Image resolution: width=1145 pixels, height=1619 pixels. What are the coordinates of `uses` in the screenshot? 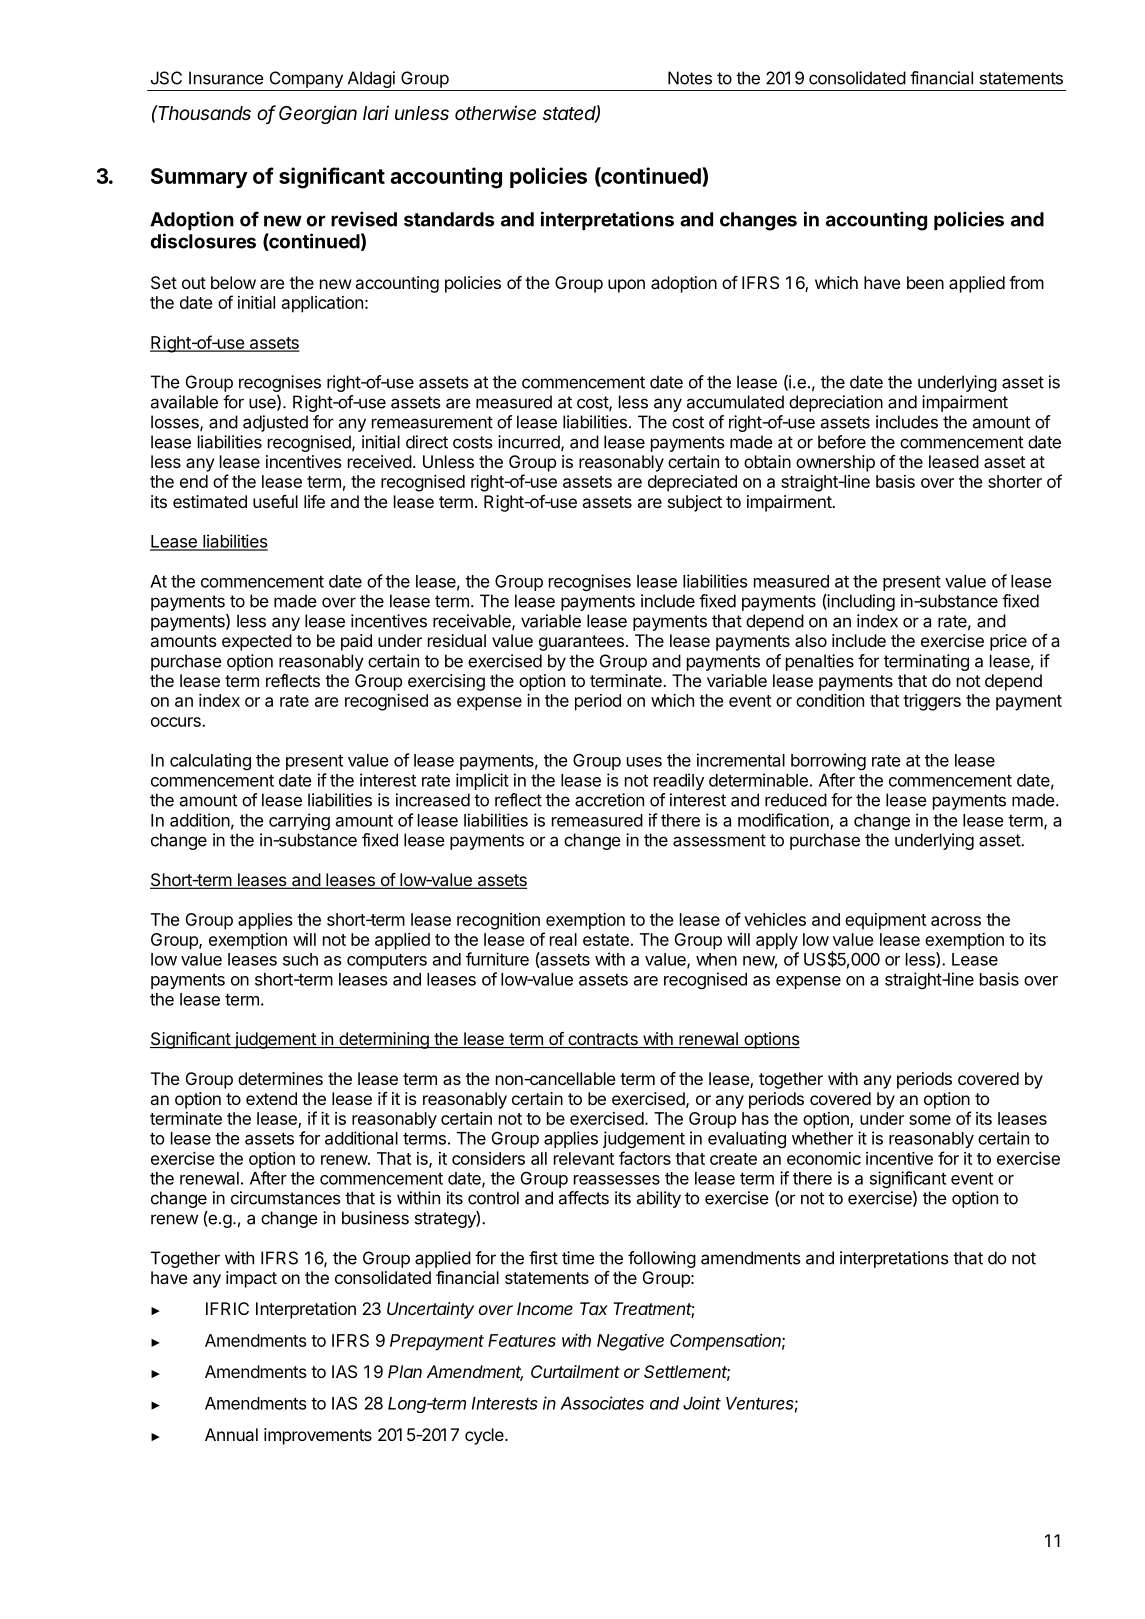 It's located at (644, 762).
